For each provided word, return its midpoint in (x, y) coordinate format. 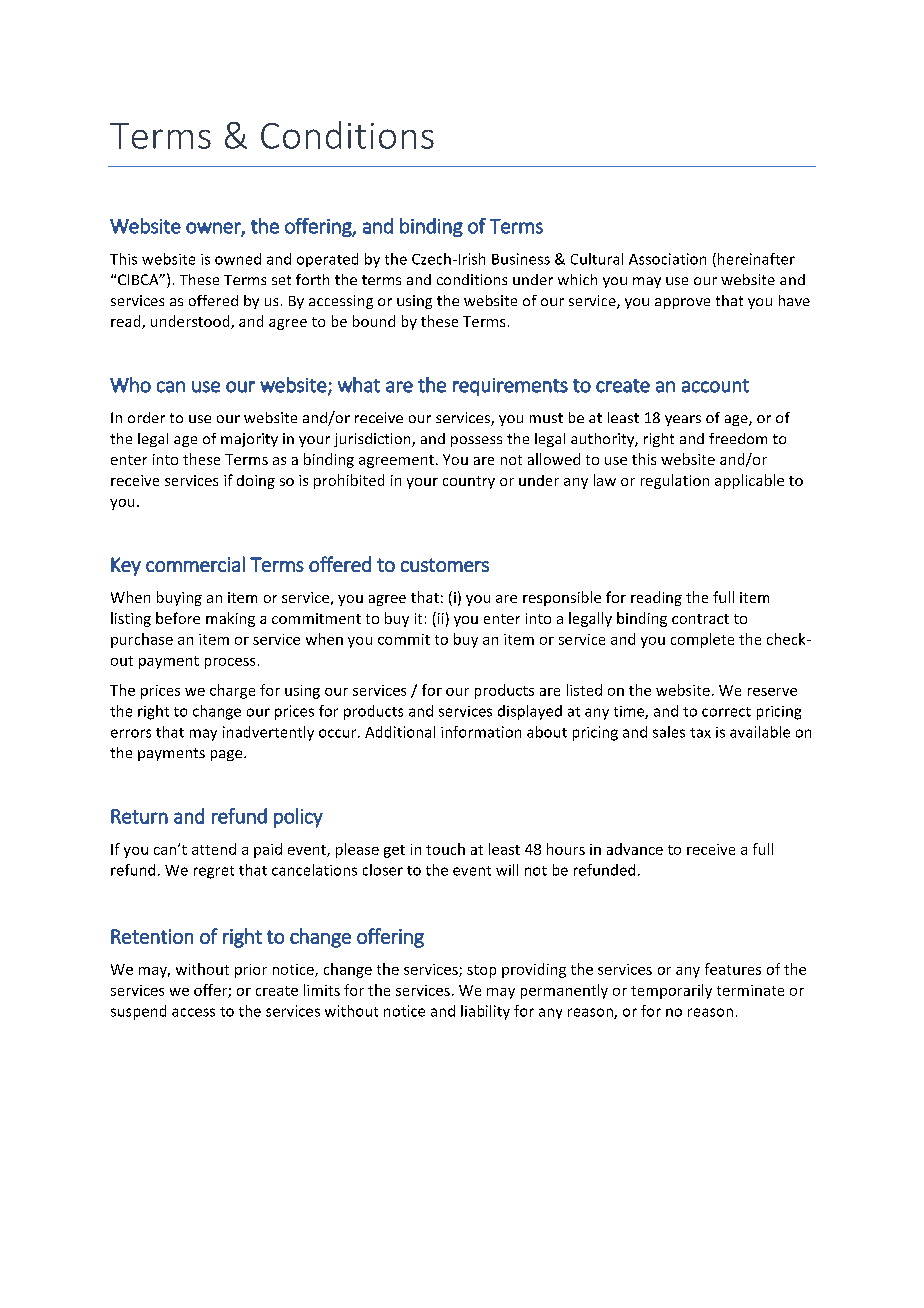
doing (256, 482)
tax (700, 733)
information (481, 732)
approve (682, 303)
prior (251, 971)
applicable (749, 481)
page (228, 755)
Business (521, 259)
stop (481, 971)
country (469, 482)
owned (238, 259)
